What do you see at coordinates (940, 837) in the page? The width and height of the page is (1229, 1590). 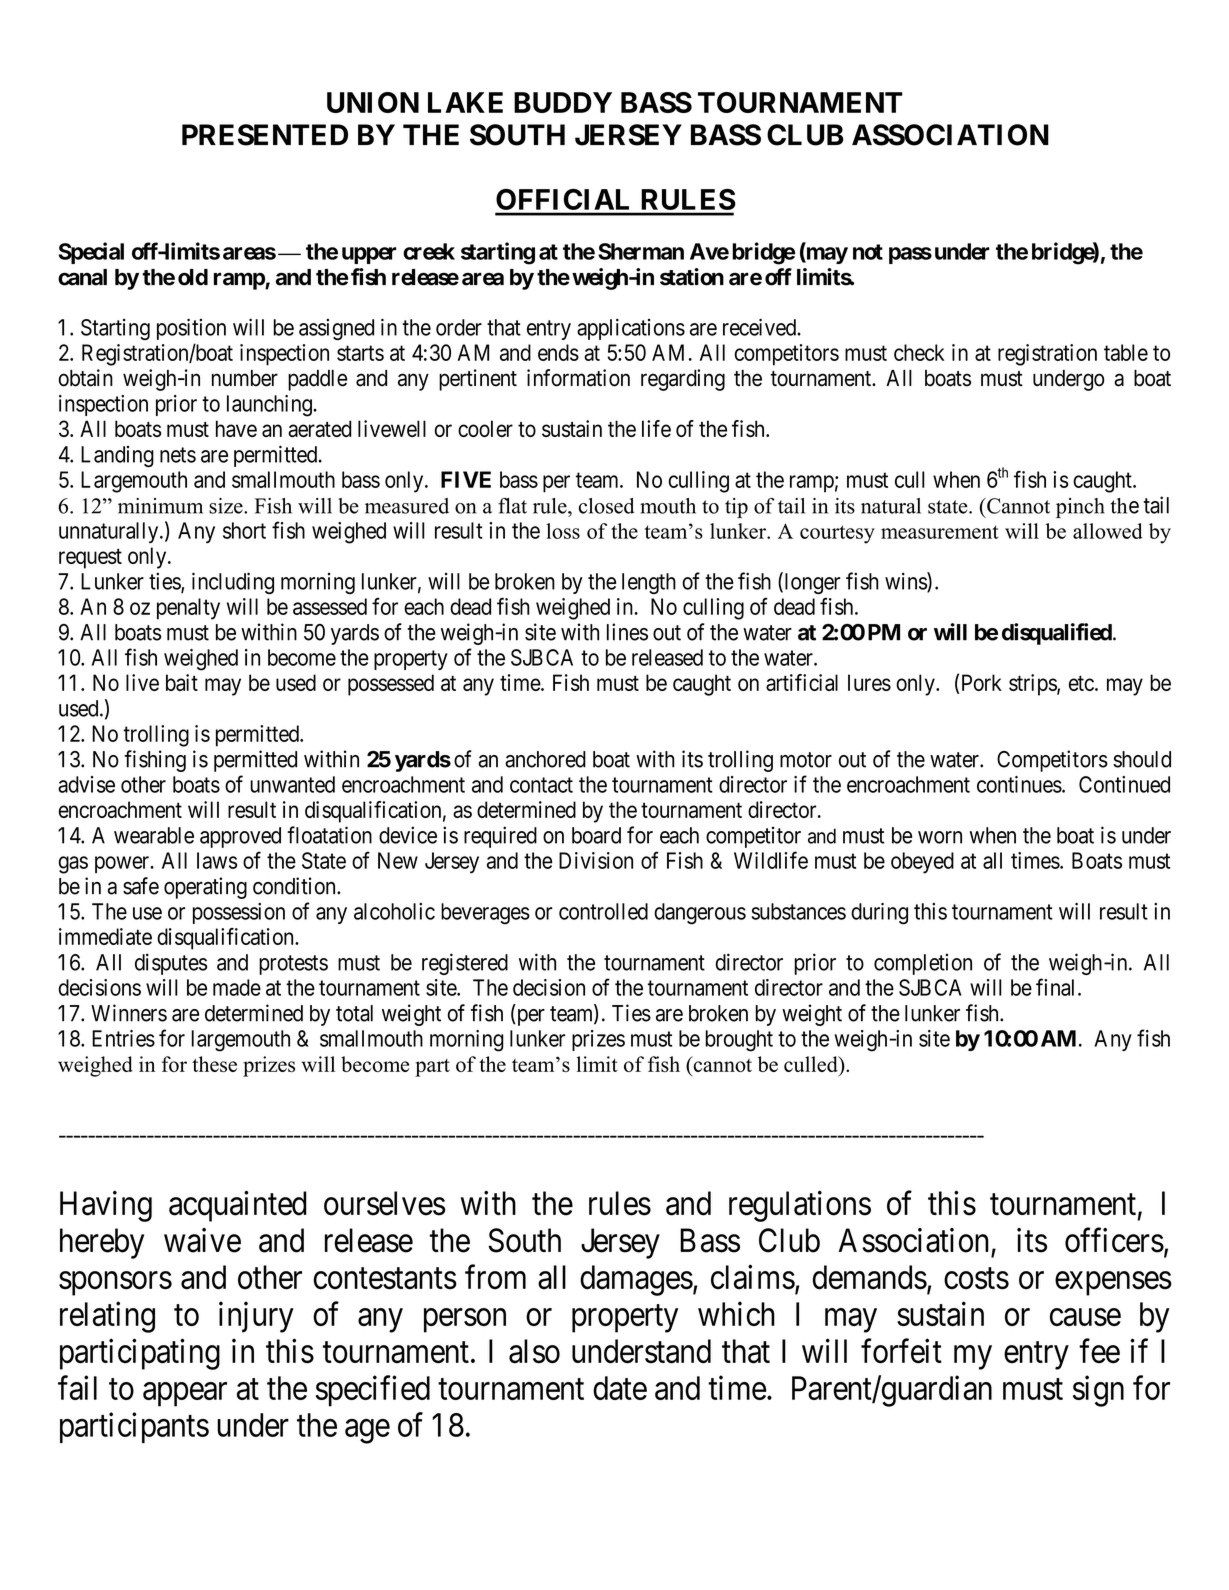 I see `worn` at bounding box center [940, 837].
